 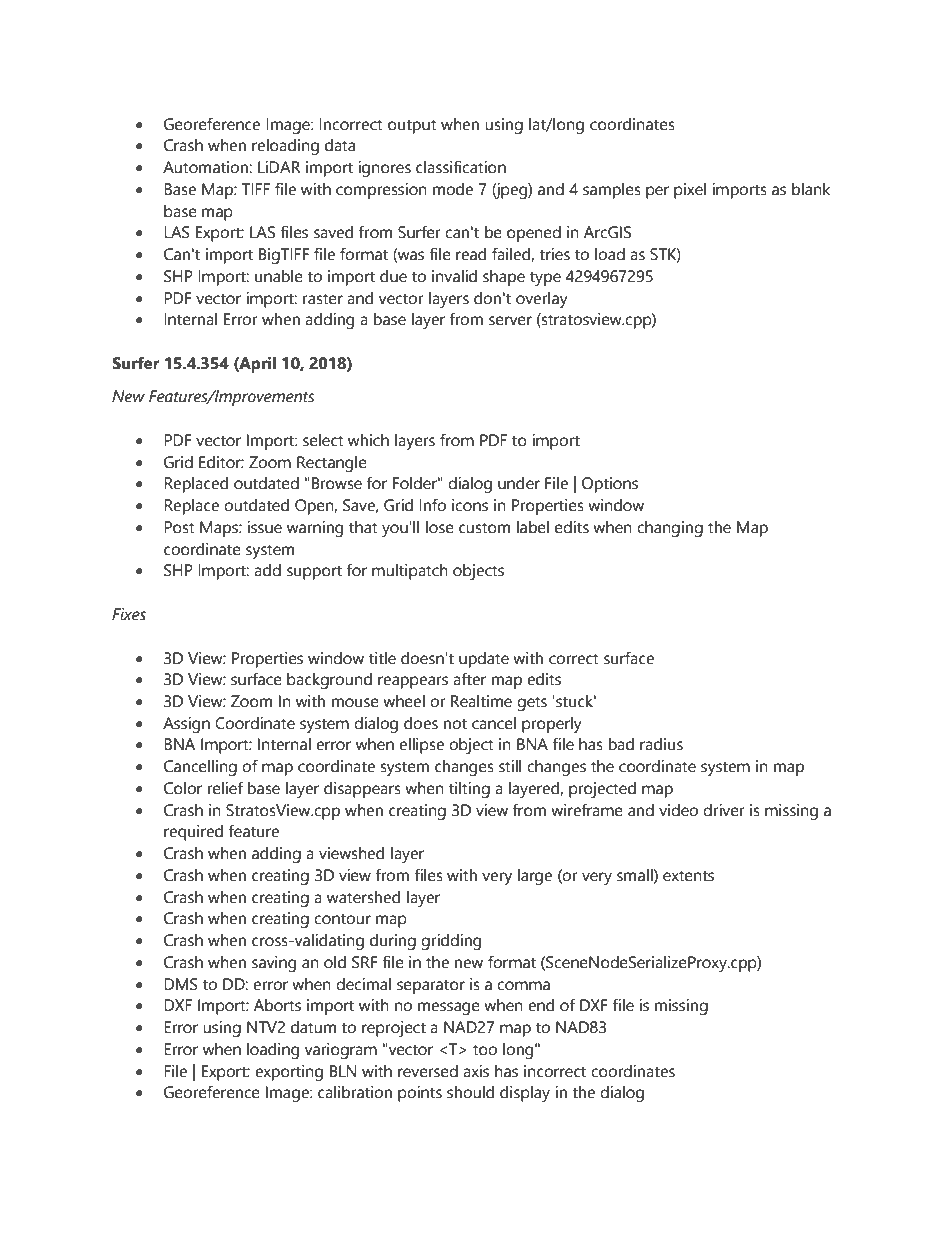 What do you see at coordinates (461, 167) in the page?
I see `classification` at bounding box center [461, 167].
